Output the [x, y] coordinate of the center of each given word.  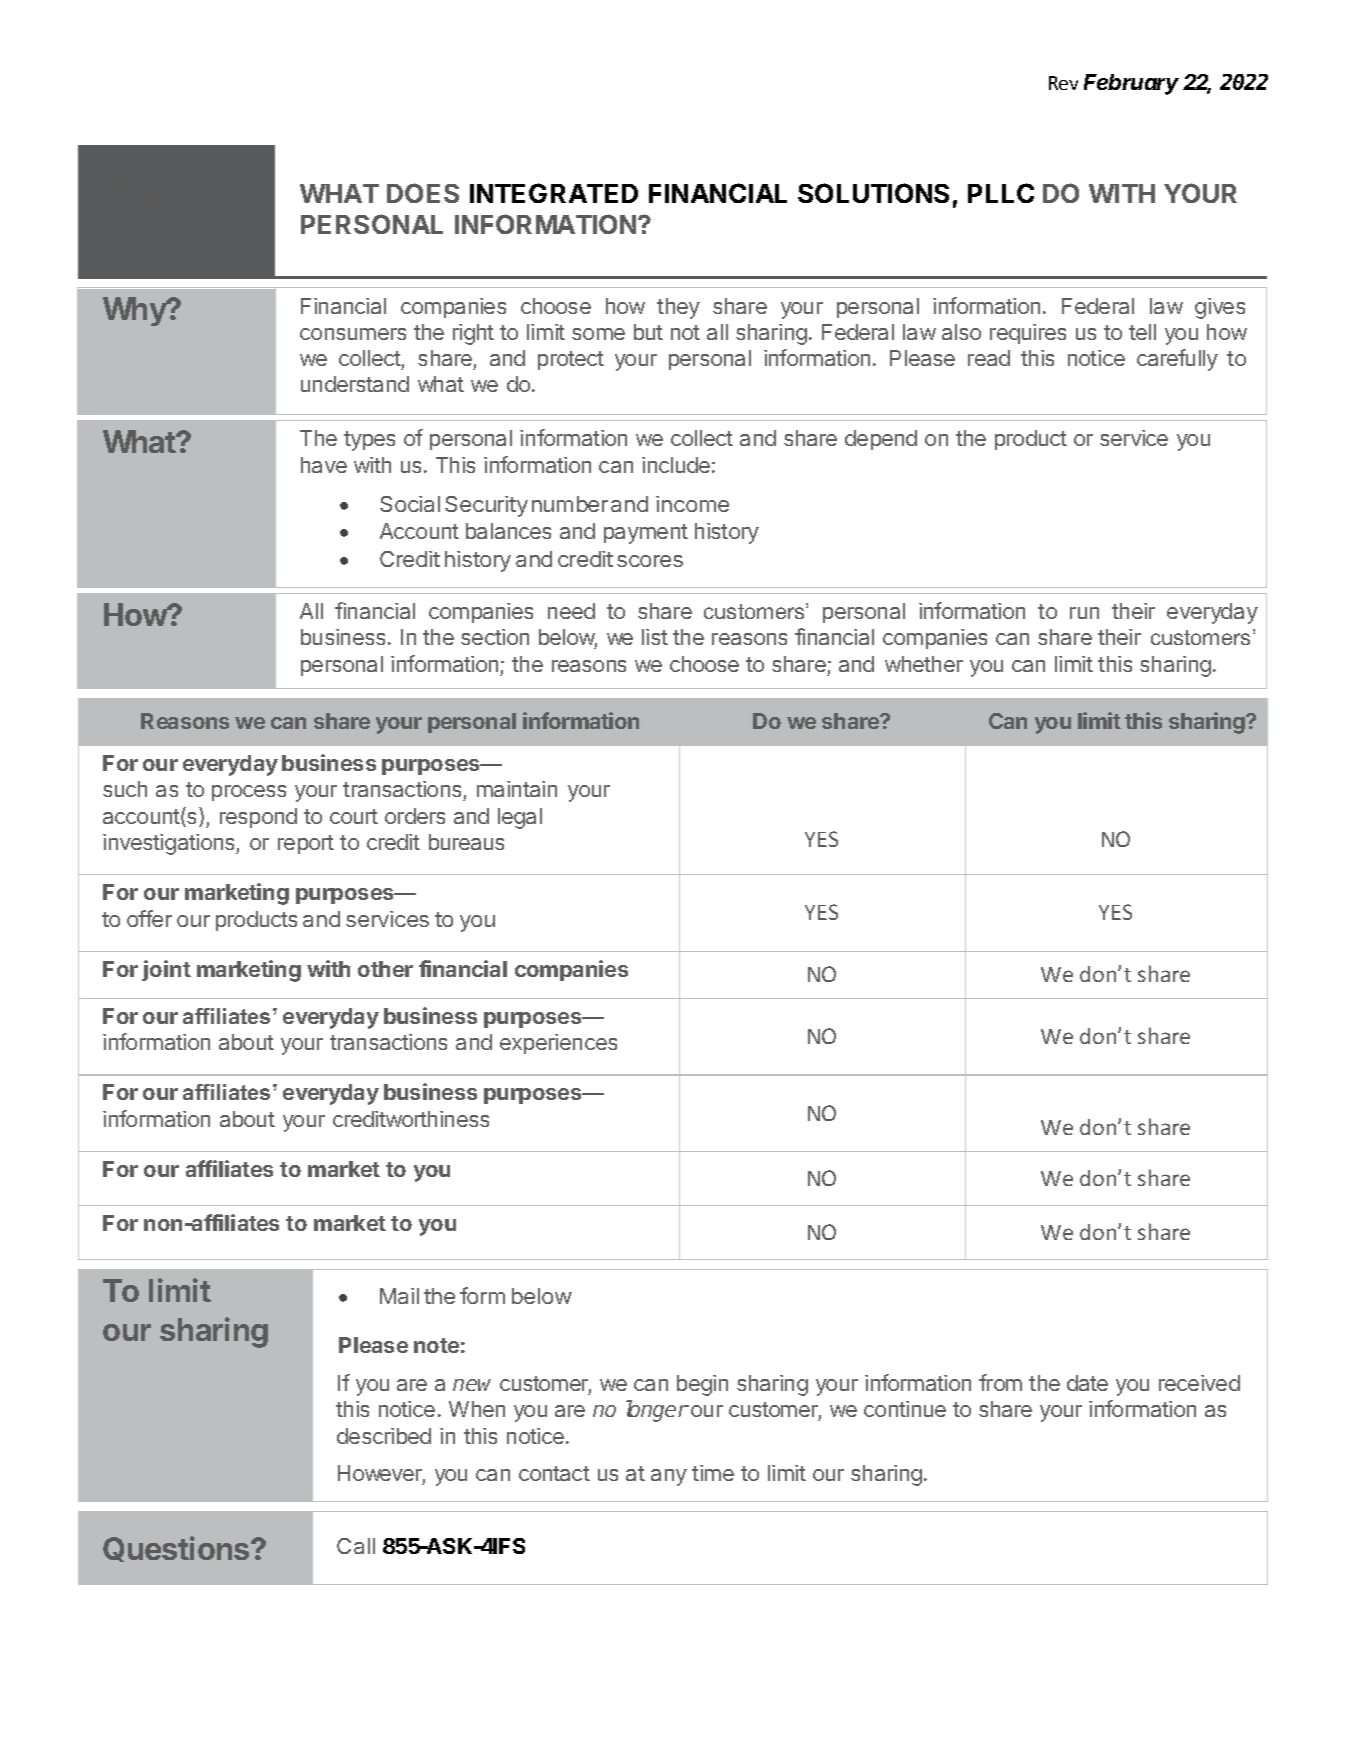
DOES [423, 193]
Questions [177, 1549]
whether [924, 664]
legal [520, 818]
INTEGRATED [554, 193]
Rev [1063, 83]
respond [258, 818]
